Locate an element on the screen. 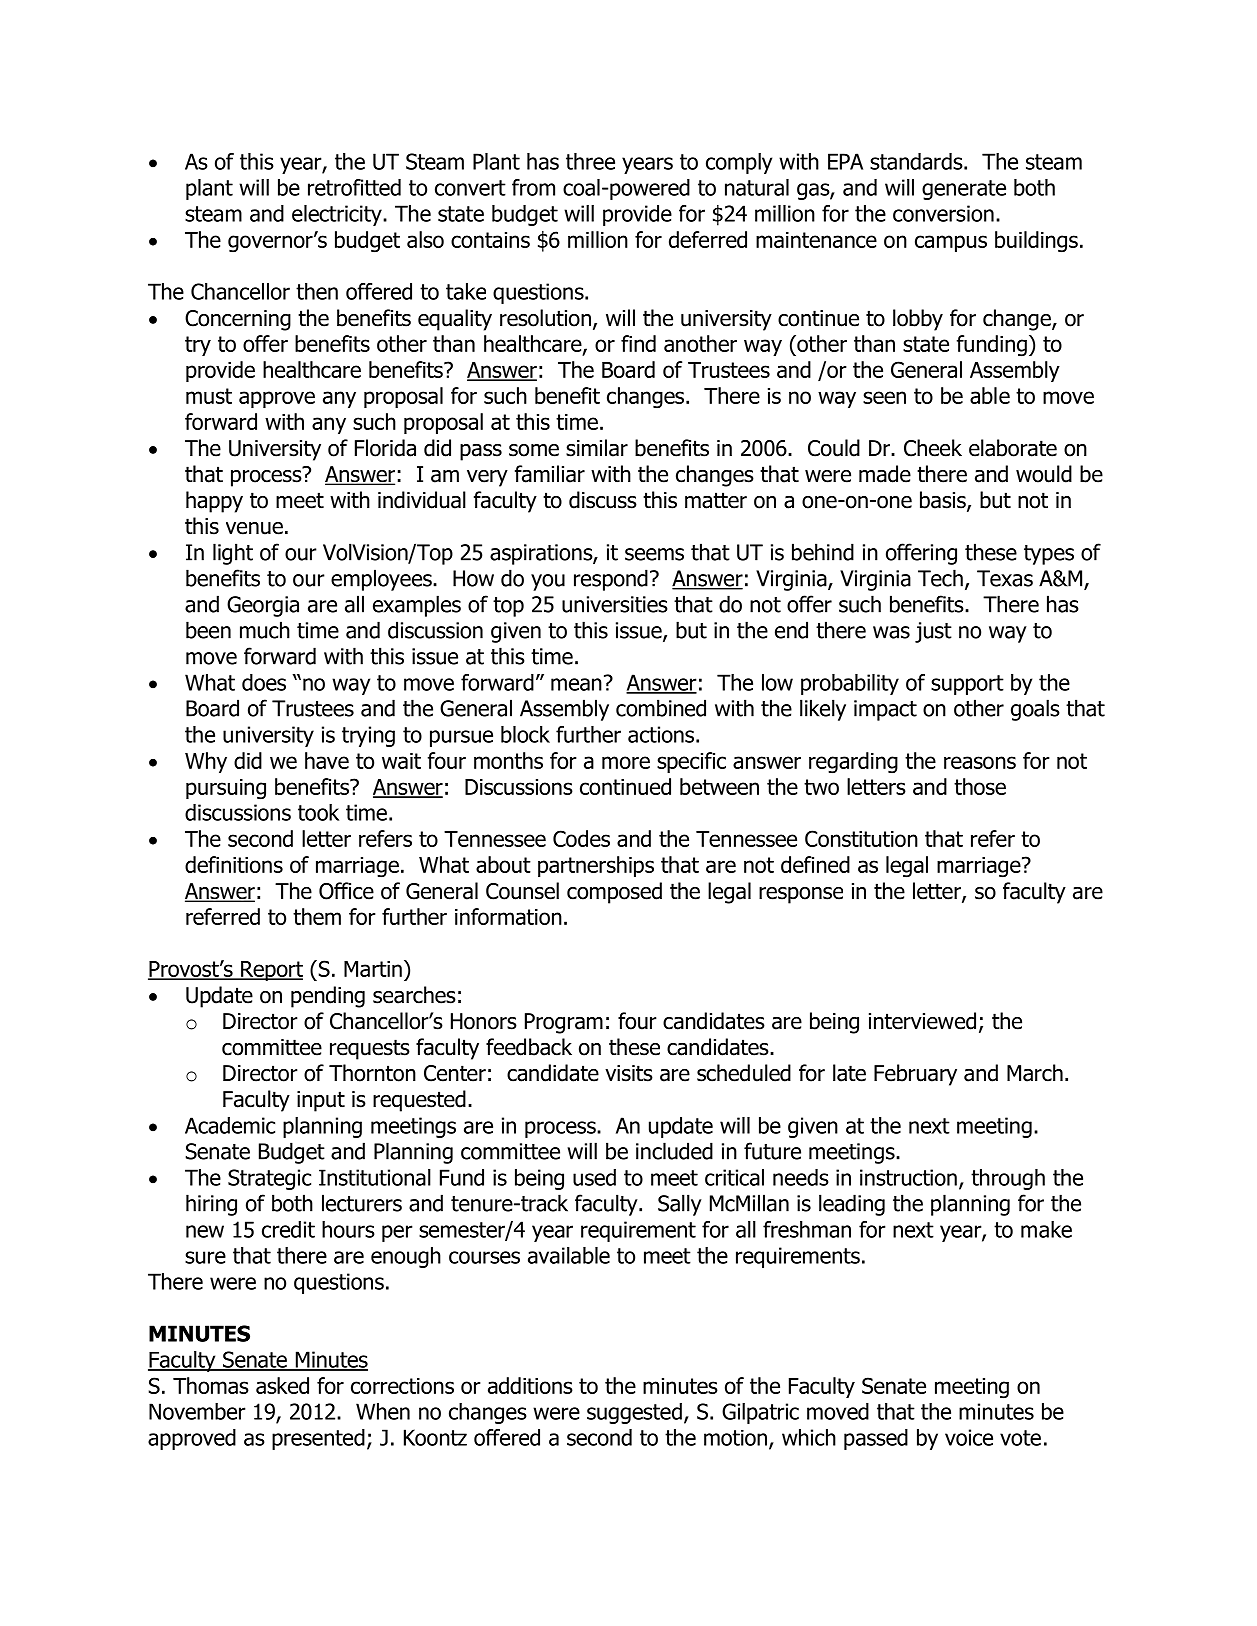 The width and height of the screenshot is (1257, 1626). asked is located at coordinates (282, 1385).
